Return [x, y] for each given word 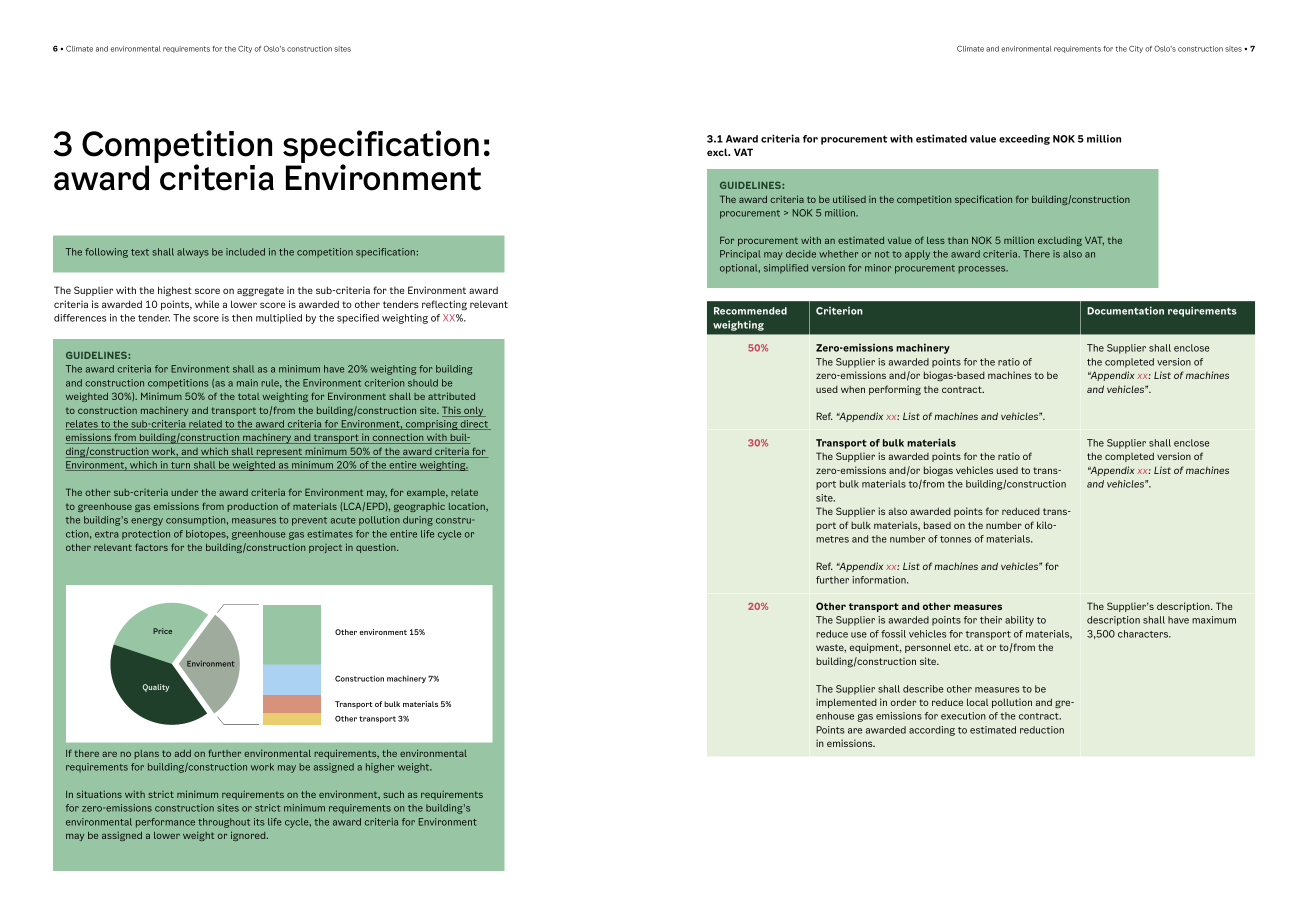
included [245, 252]
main [247, 383]
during [418, 521]
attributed [451, 396]
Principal [740, 255]
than [958, 240]
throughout [224, 823]
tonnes [955, 539]
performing [895, 390]
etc [962, 647]
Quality [156, 688]
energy [147, 522]
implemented [846, 703]
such [393, 794]
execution [963, 716]
